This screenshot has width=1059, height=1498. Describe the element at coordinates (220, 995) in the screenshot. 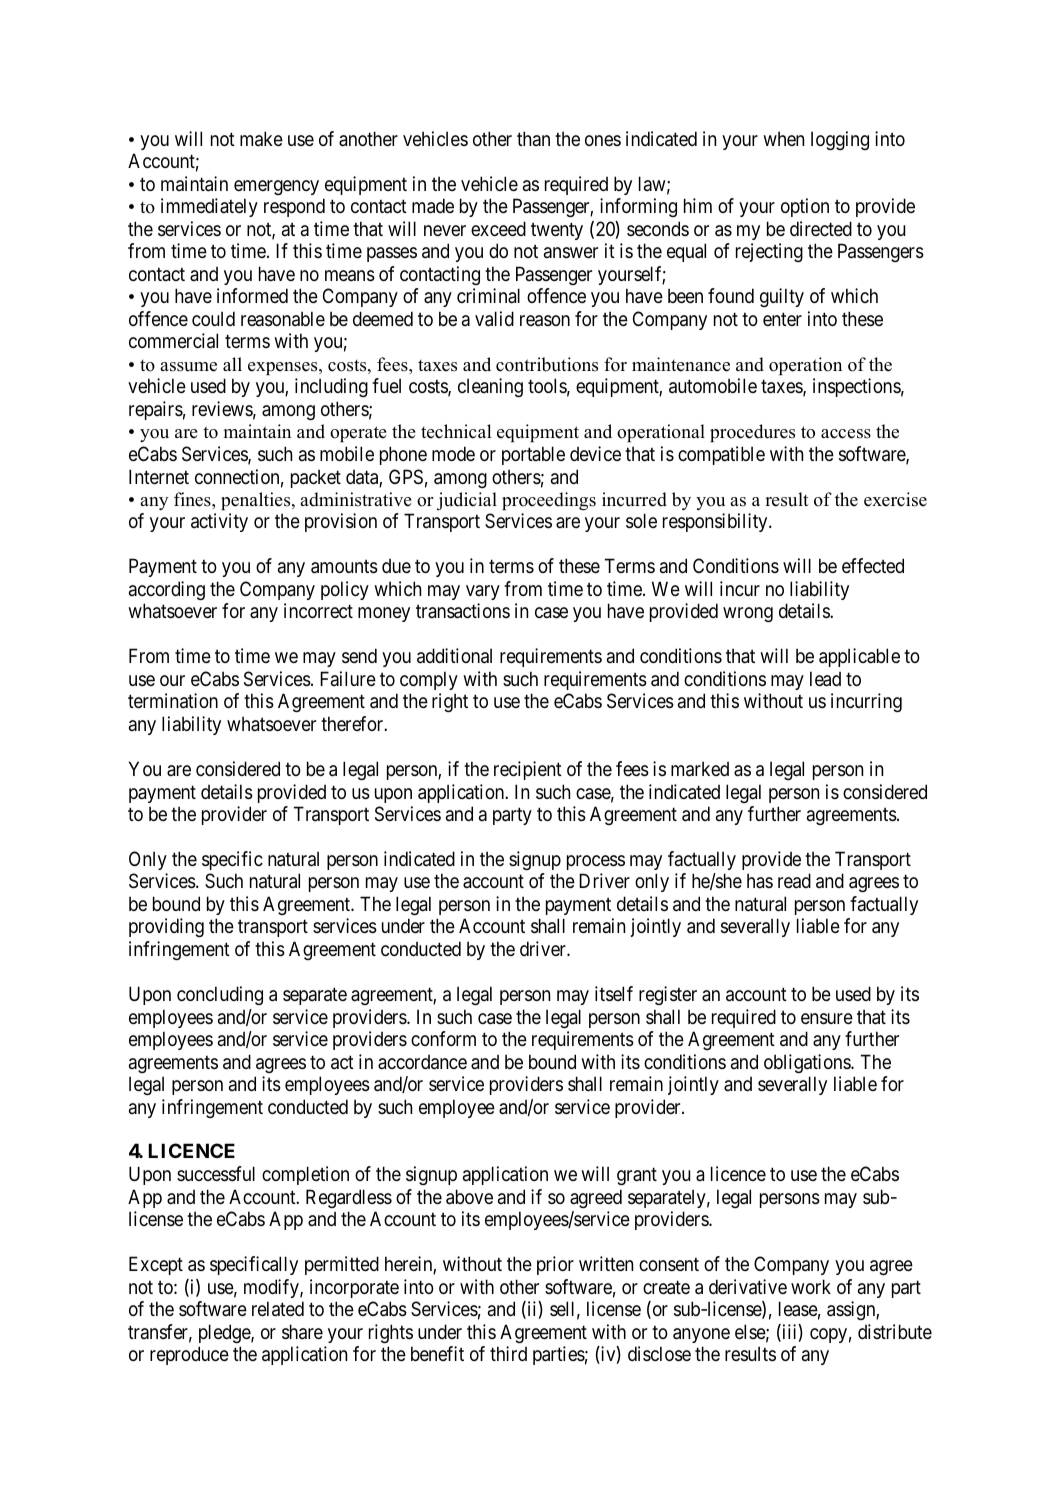

I see `concluding` at that location.
